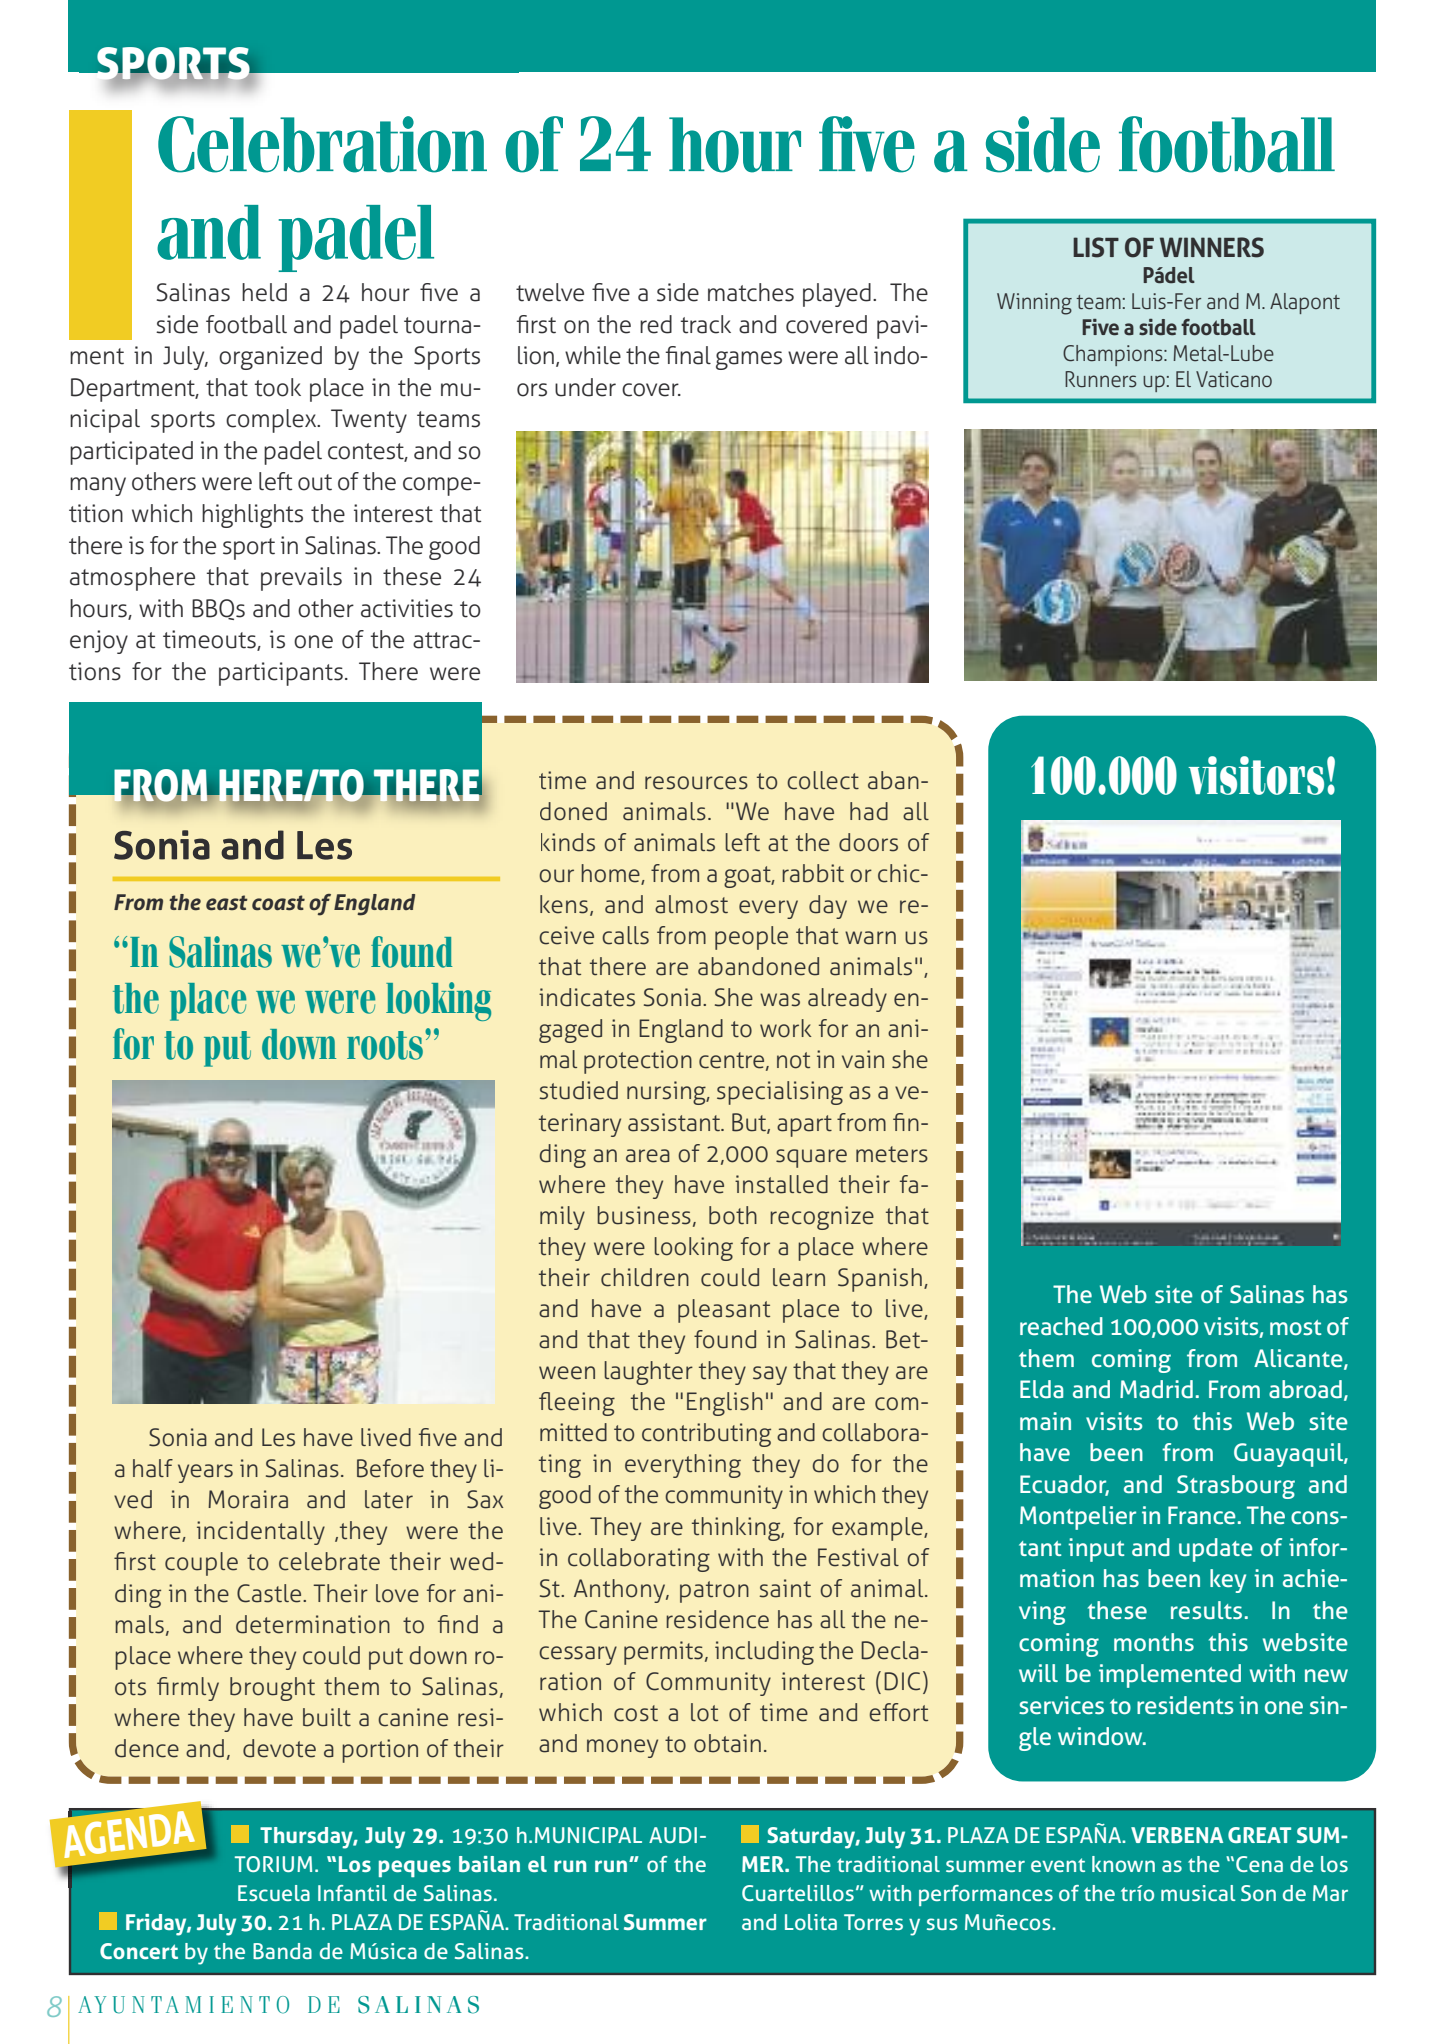 The width and height of the screenshot is (1445, 2044). I want to click on years, so click(205, 1473).
